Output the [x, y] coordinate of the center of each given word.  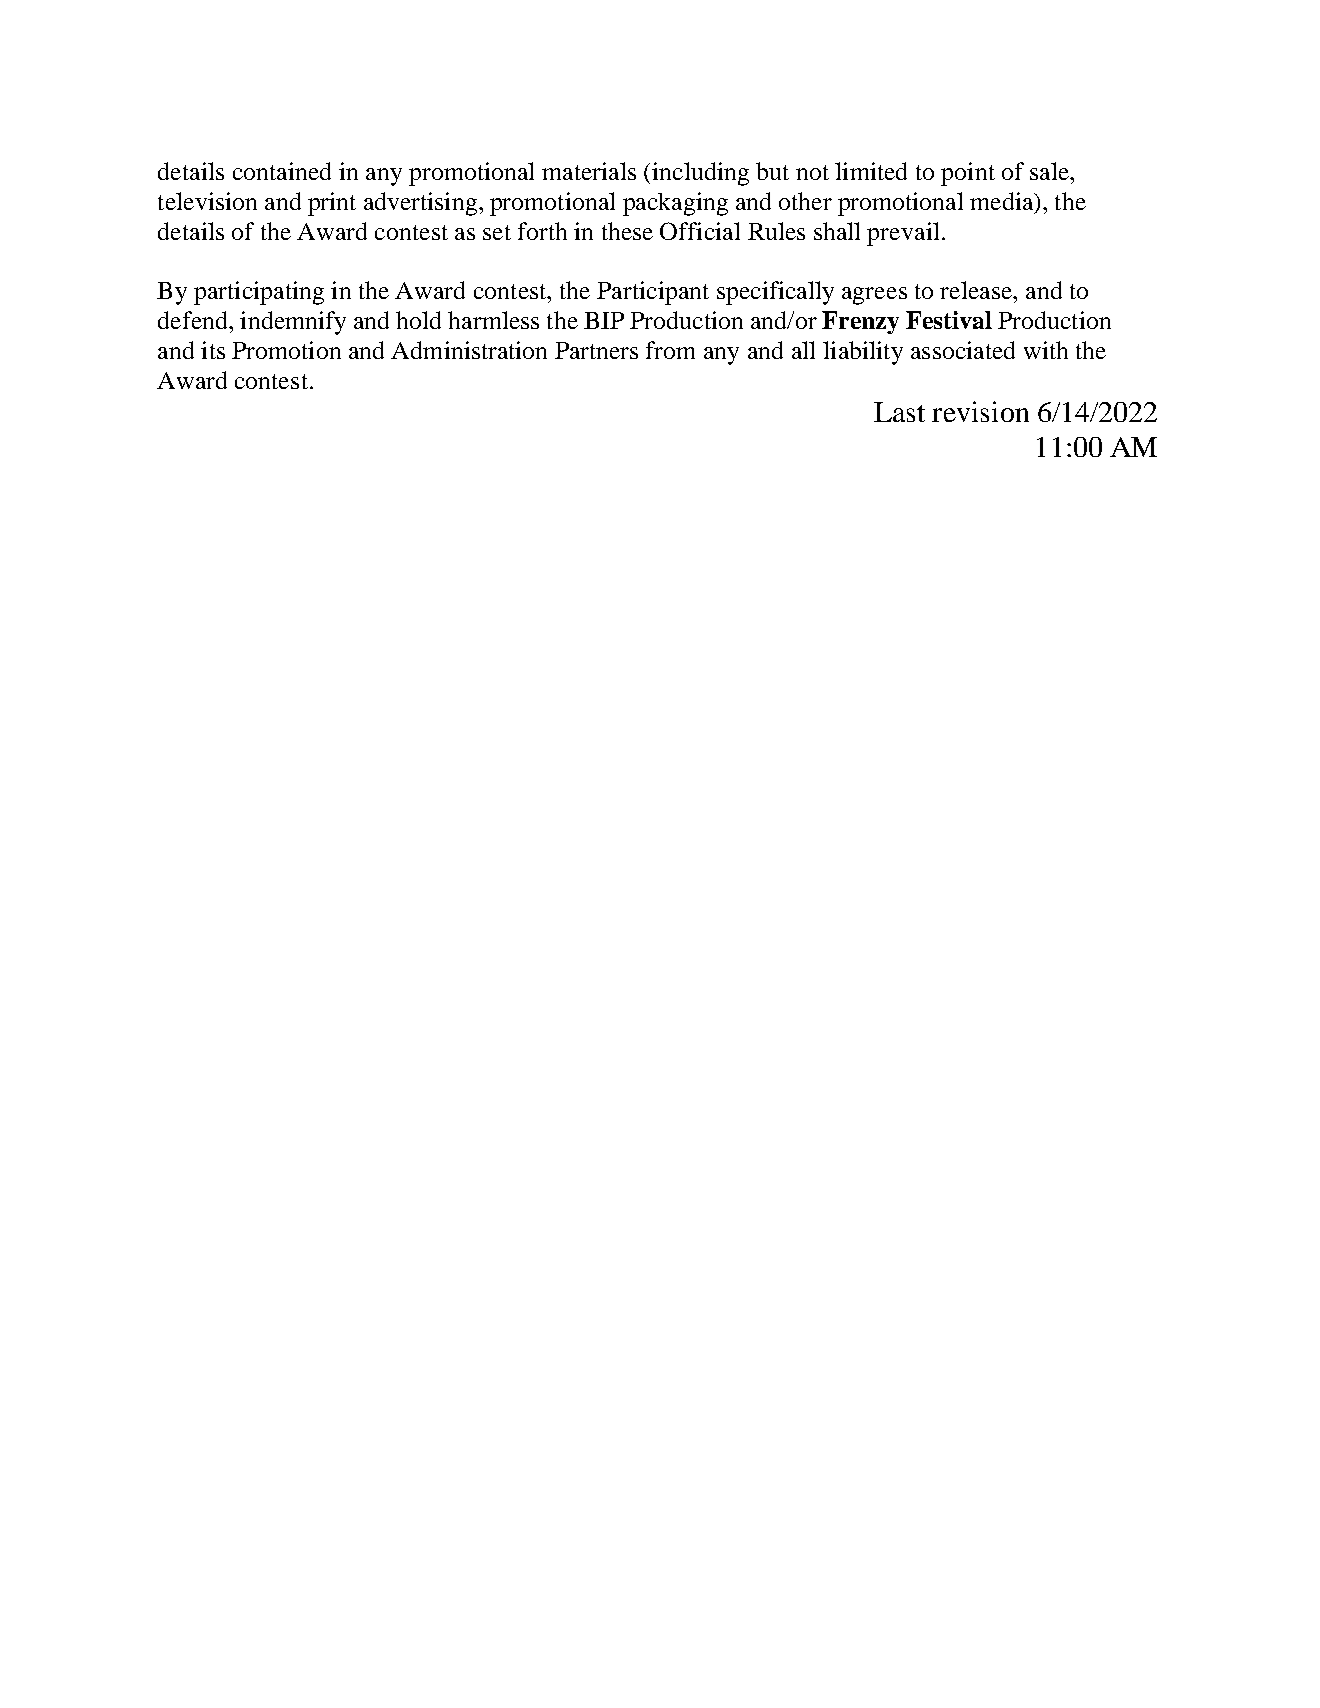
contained [282, 171]
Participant [653, 293]
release [977, 290]
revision [980, 411]
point [968, 174]
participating [259, 293]
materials [589, 171]
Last [899, 412]
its [213, 350]
